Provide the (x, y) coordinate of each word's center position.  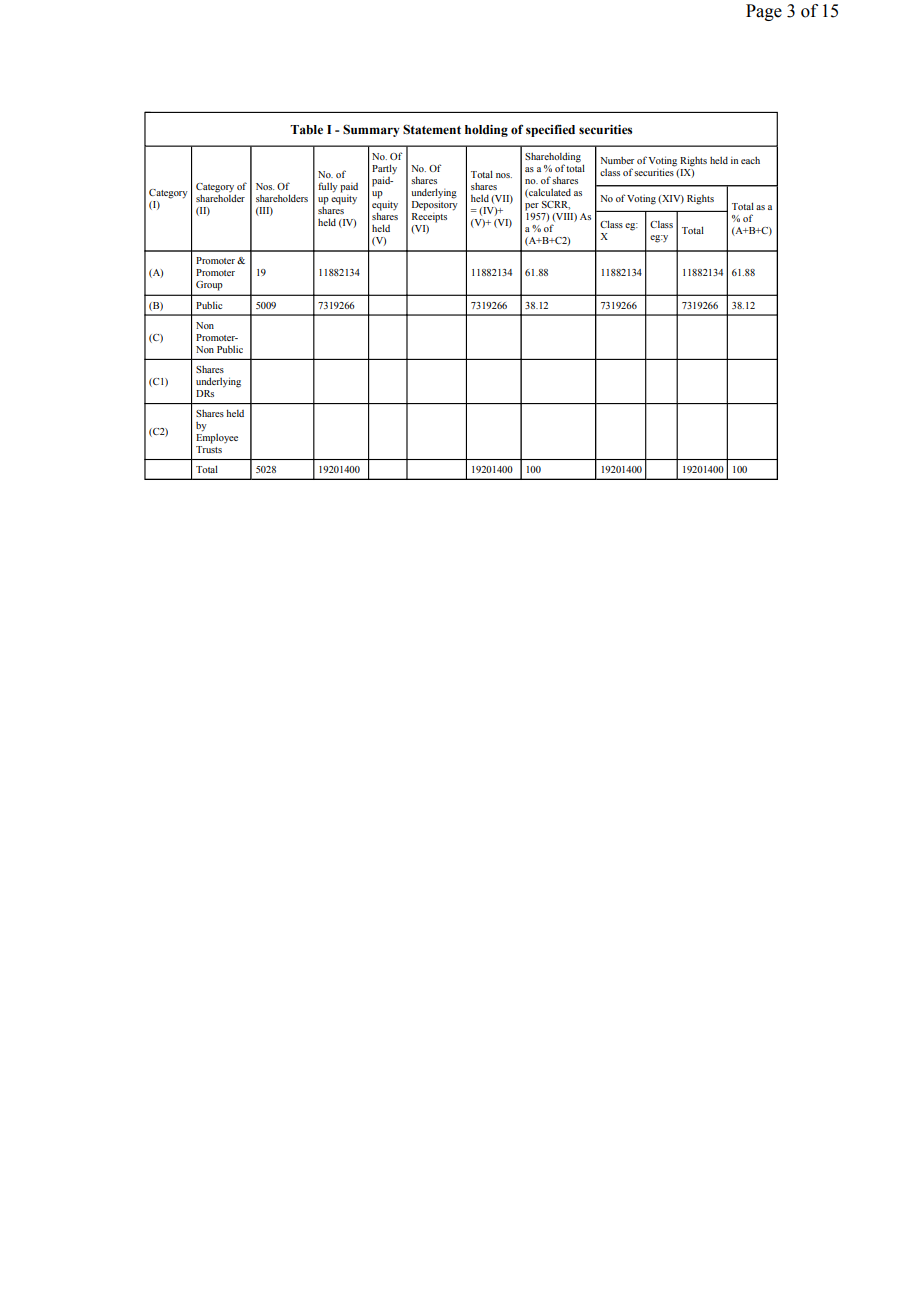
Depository (435, 204)
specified (550, 130)
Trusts (209, 449)
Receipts (429, 216)
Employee (217, 437)
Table (306, 130)
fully (328, 187)
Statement (432, 129)
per (532, 207)
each (750, 160)
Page (764, 12)
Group (209, 286)
